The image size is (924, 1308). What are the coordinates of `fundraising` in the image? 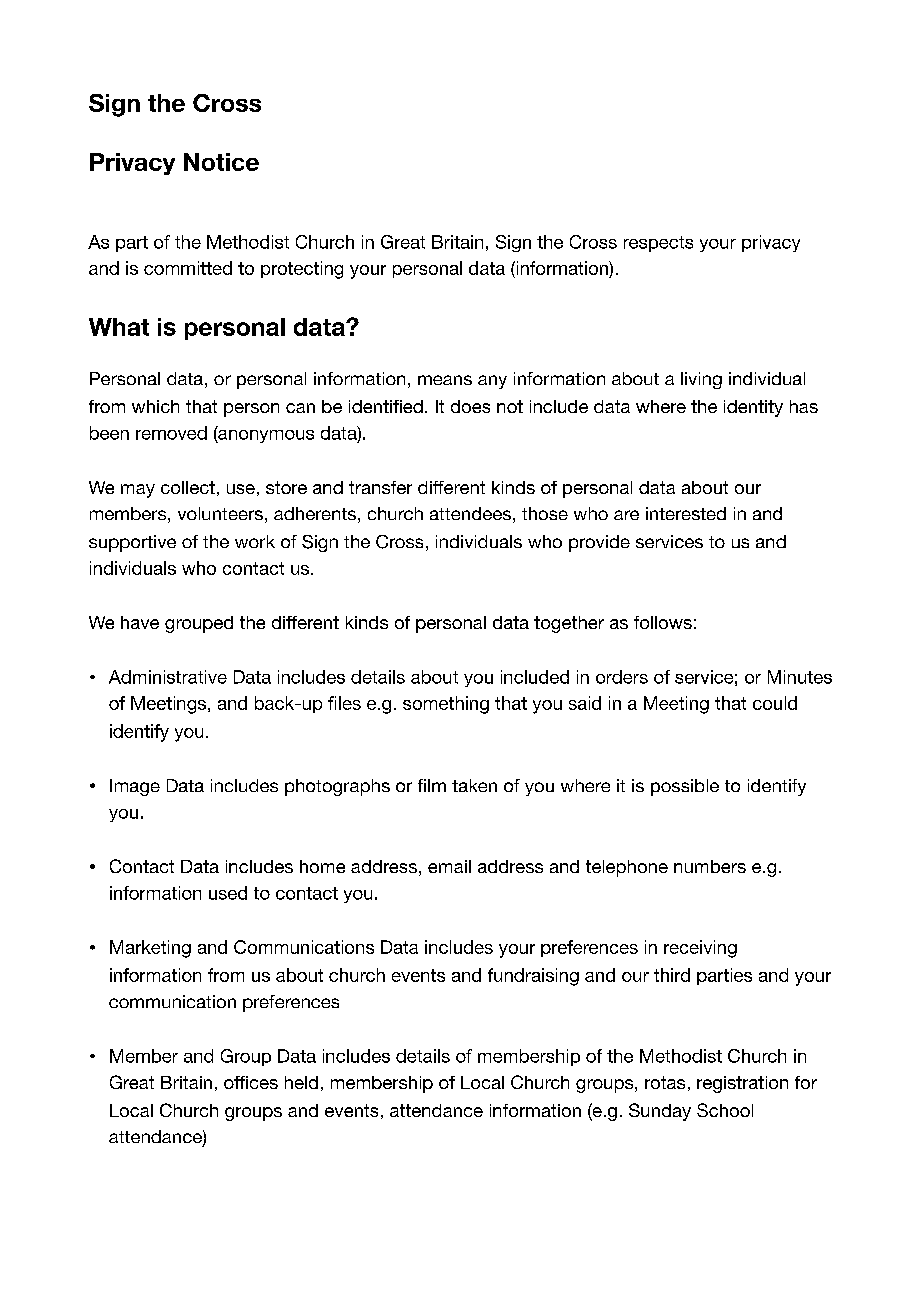 It's located at (533, 977).
